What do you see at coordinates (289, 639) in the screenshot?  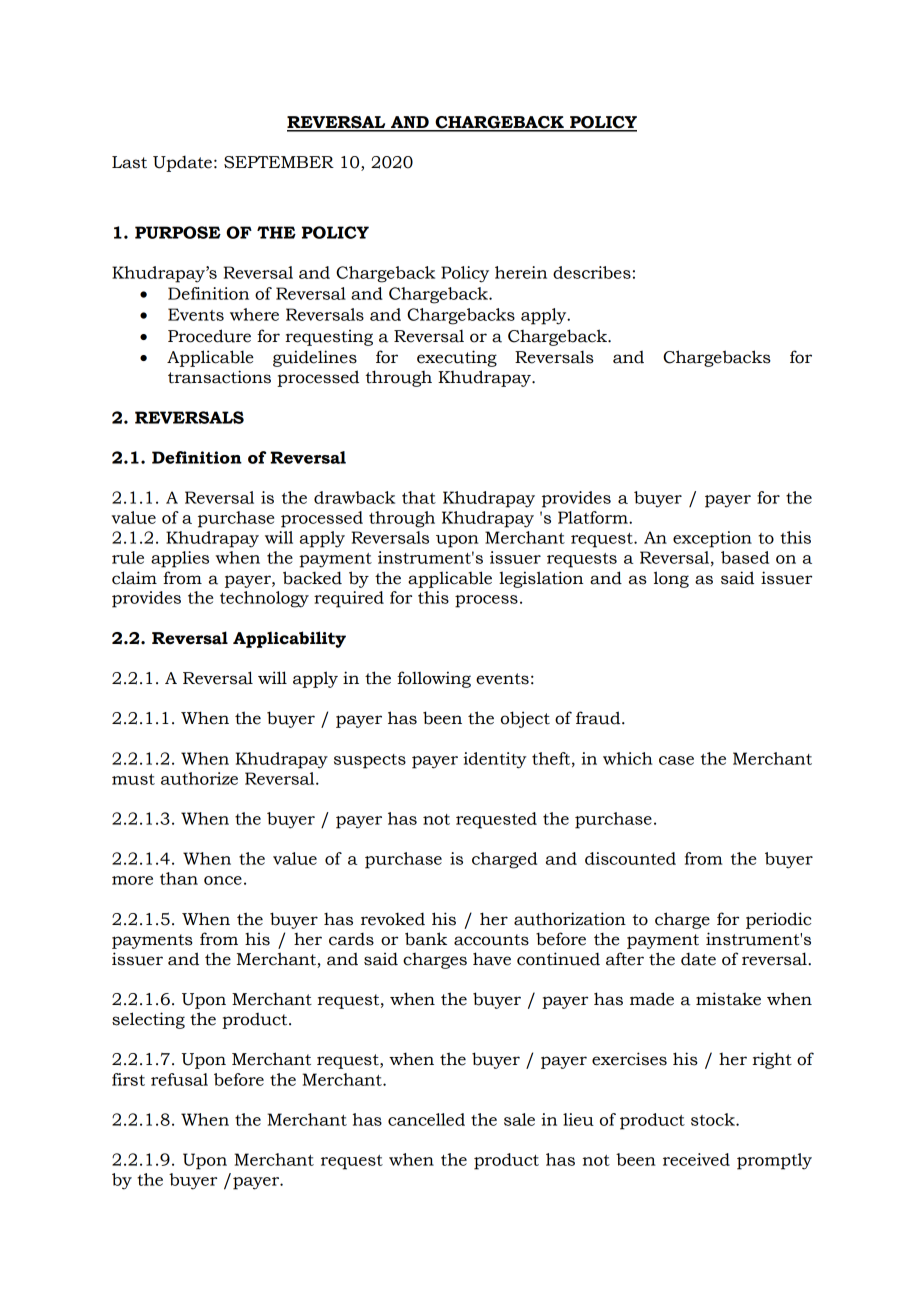 I see `Applicability` at bounding box center [289, 639].
